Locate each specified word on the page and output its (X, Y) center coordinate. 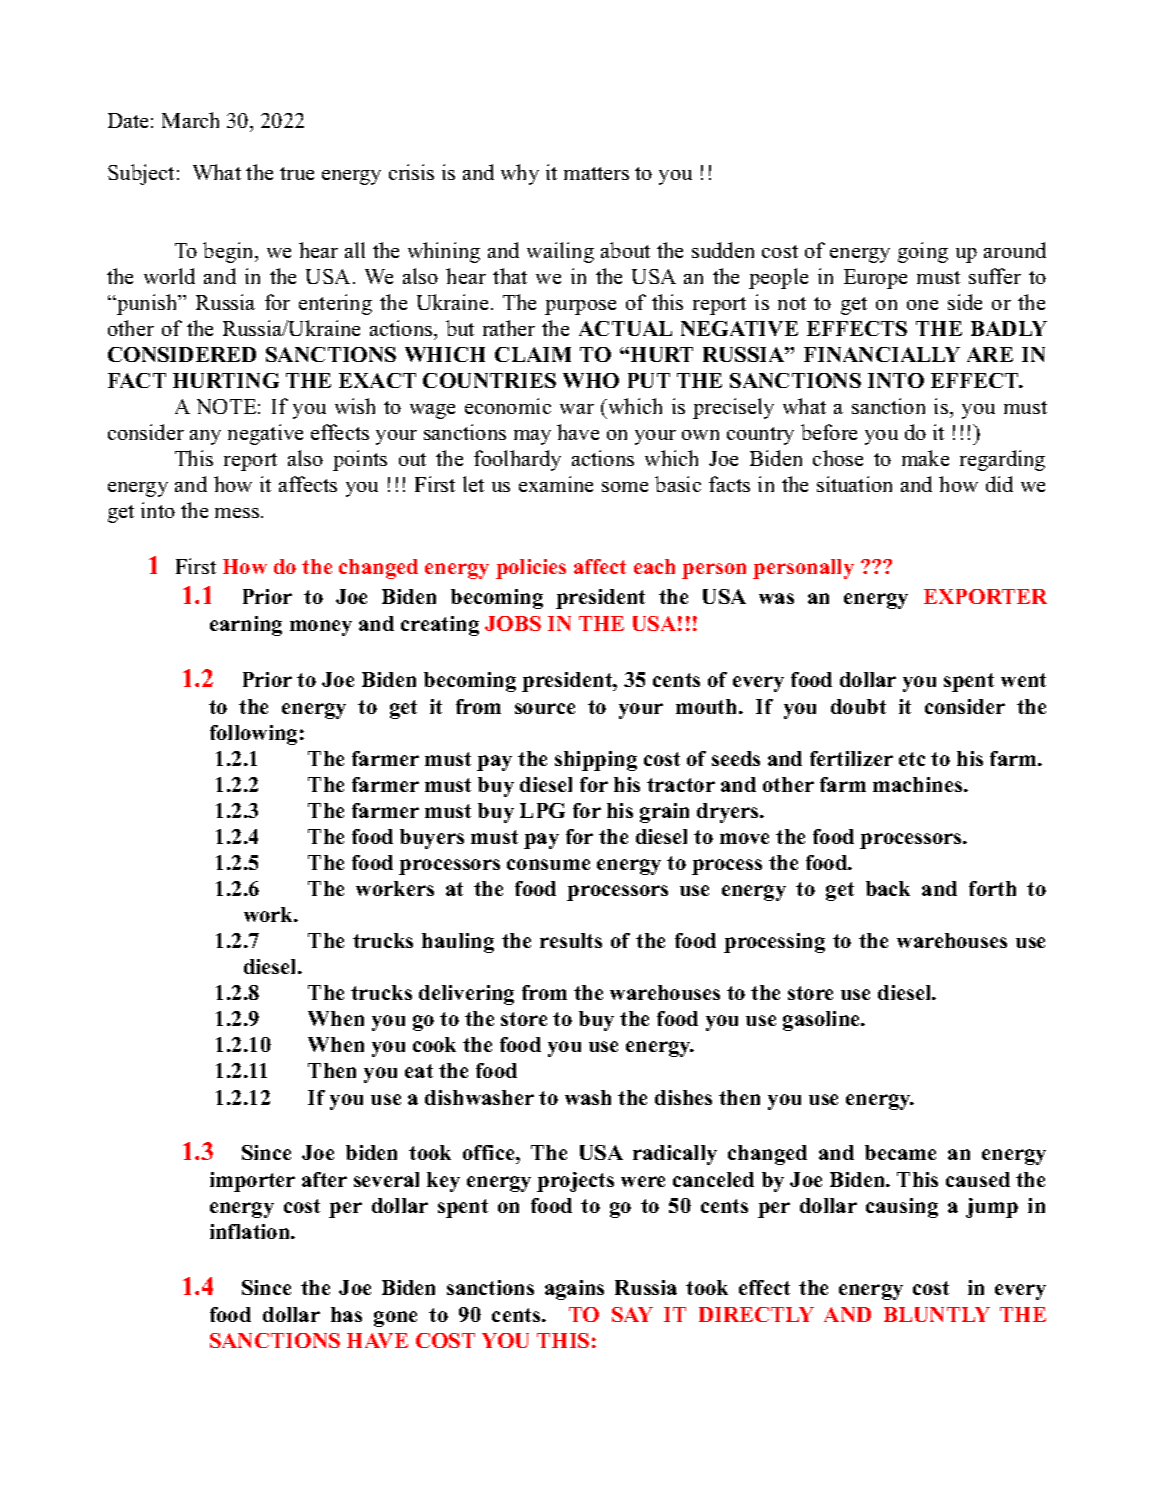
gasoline (823, 1021)
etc (912, 759)
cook (434, 1044)
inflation (251, 1231)
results (571, 940)
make (925, 458)
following (253, 735)
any (205, 437)
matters (596, 173)
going (923, 252)
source (545, 708)
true (297, 173)
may (532, 437)
